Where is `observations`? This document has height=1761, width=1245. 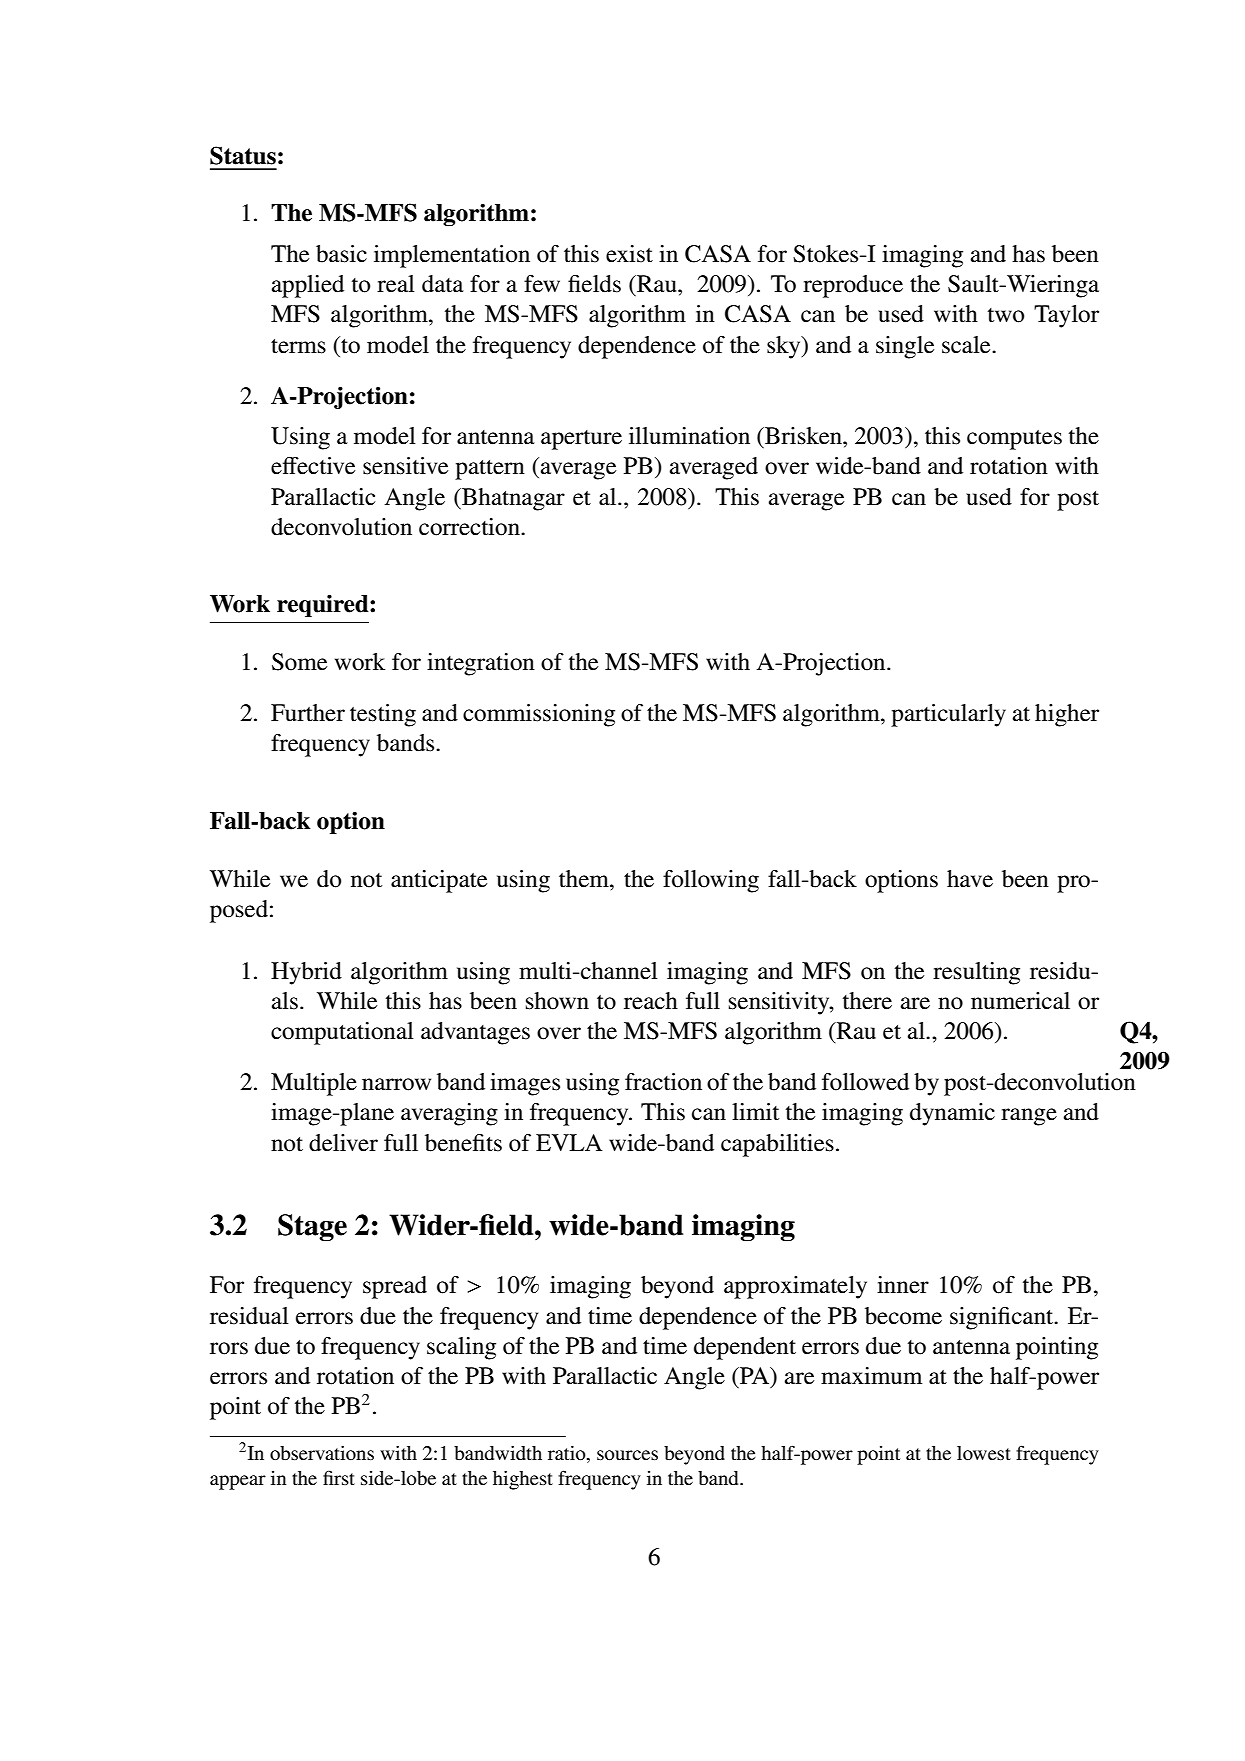
observations is located at coordinates (322, 1453).
